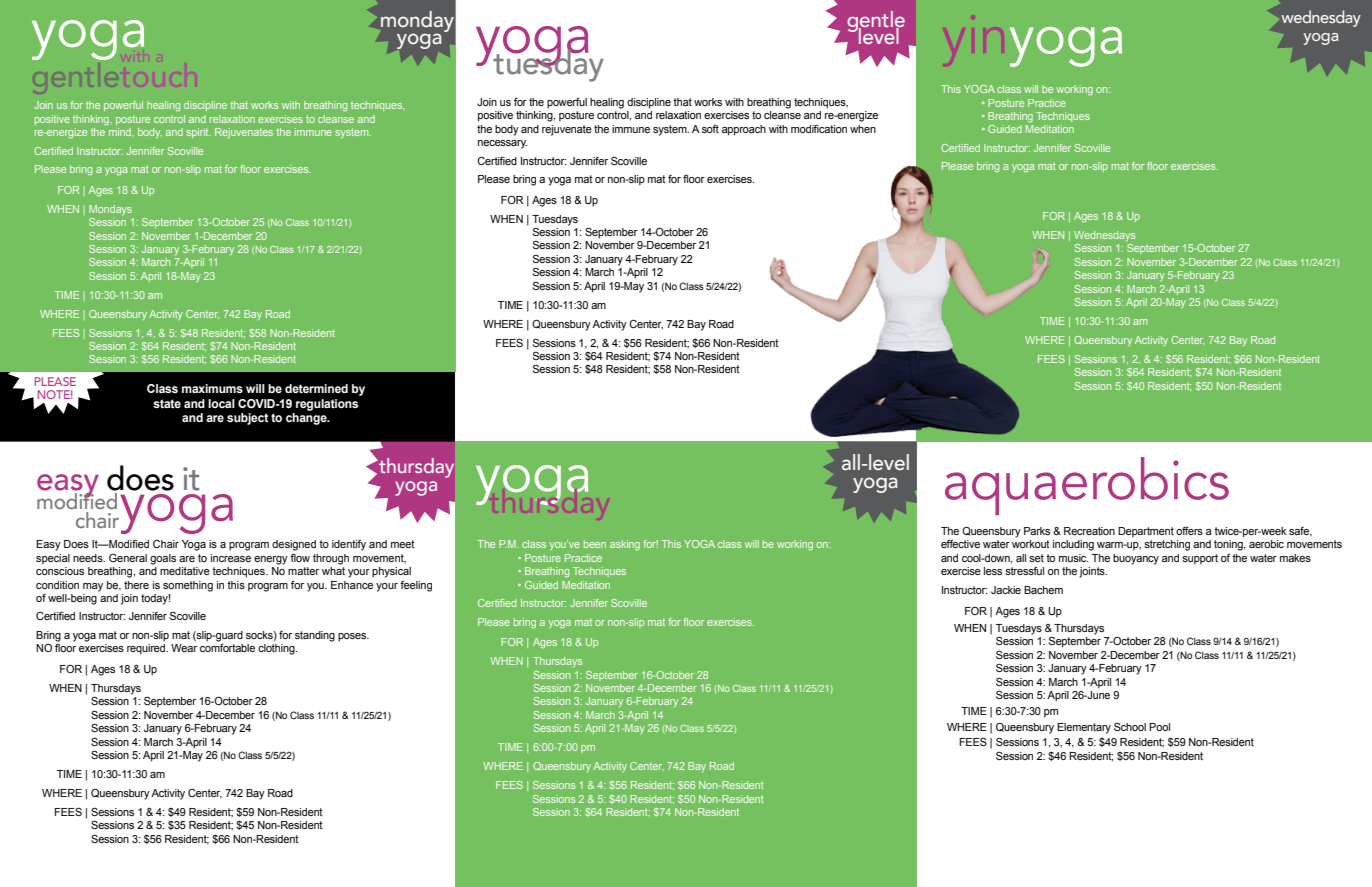 The width and height of the screenshot is (1372, 887). What do you see at coordinates (147, 649) in the screenshot?
I see `required` at bounding box center [147, 649].
